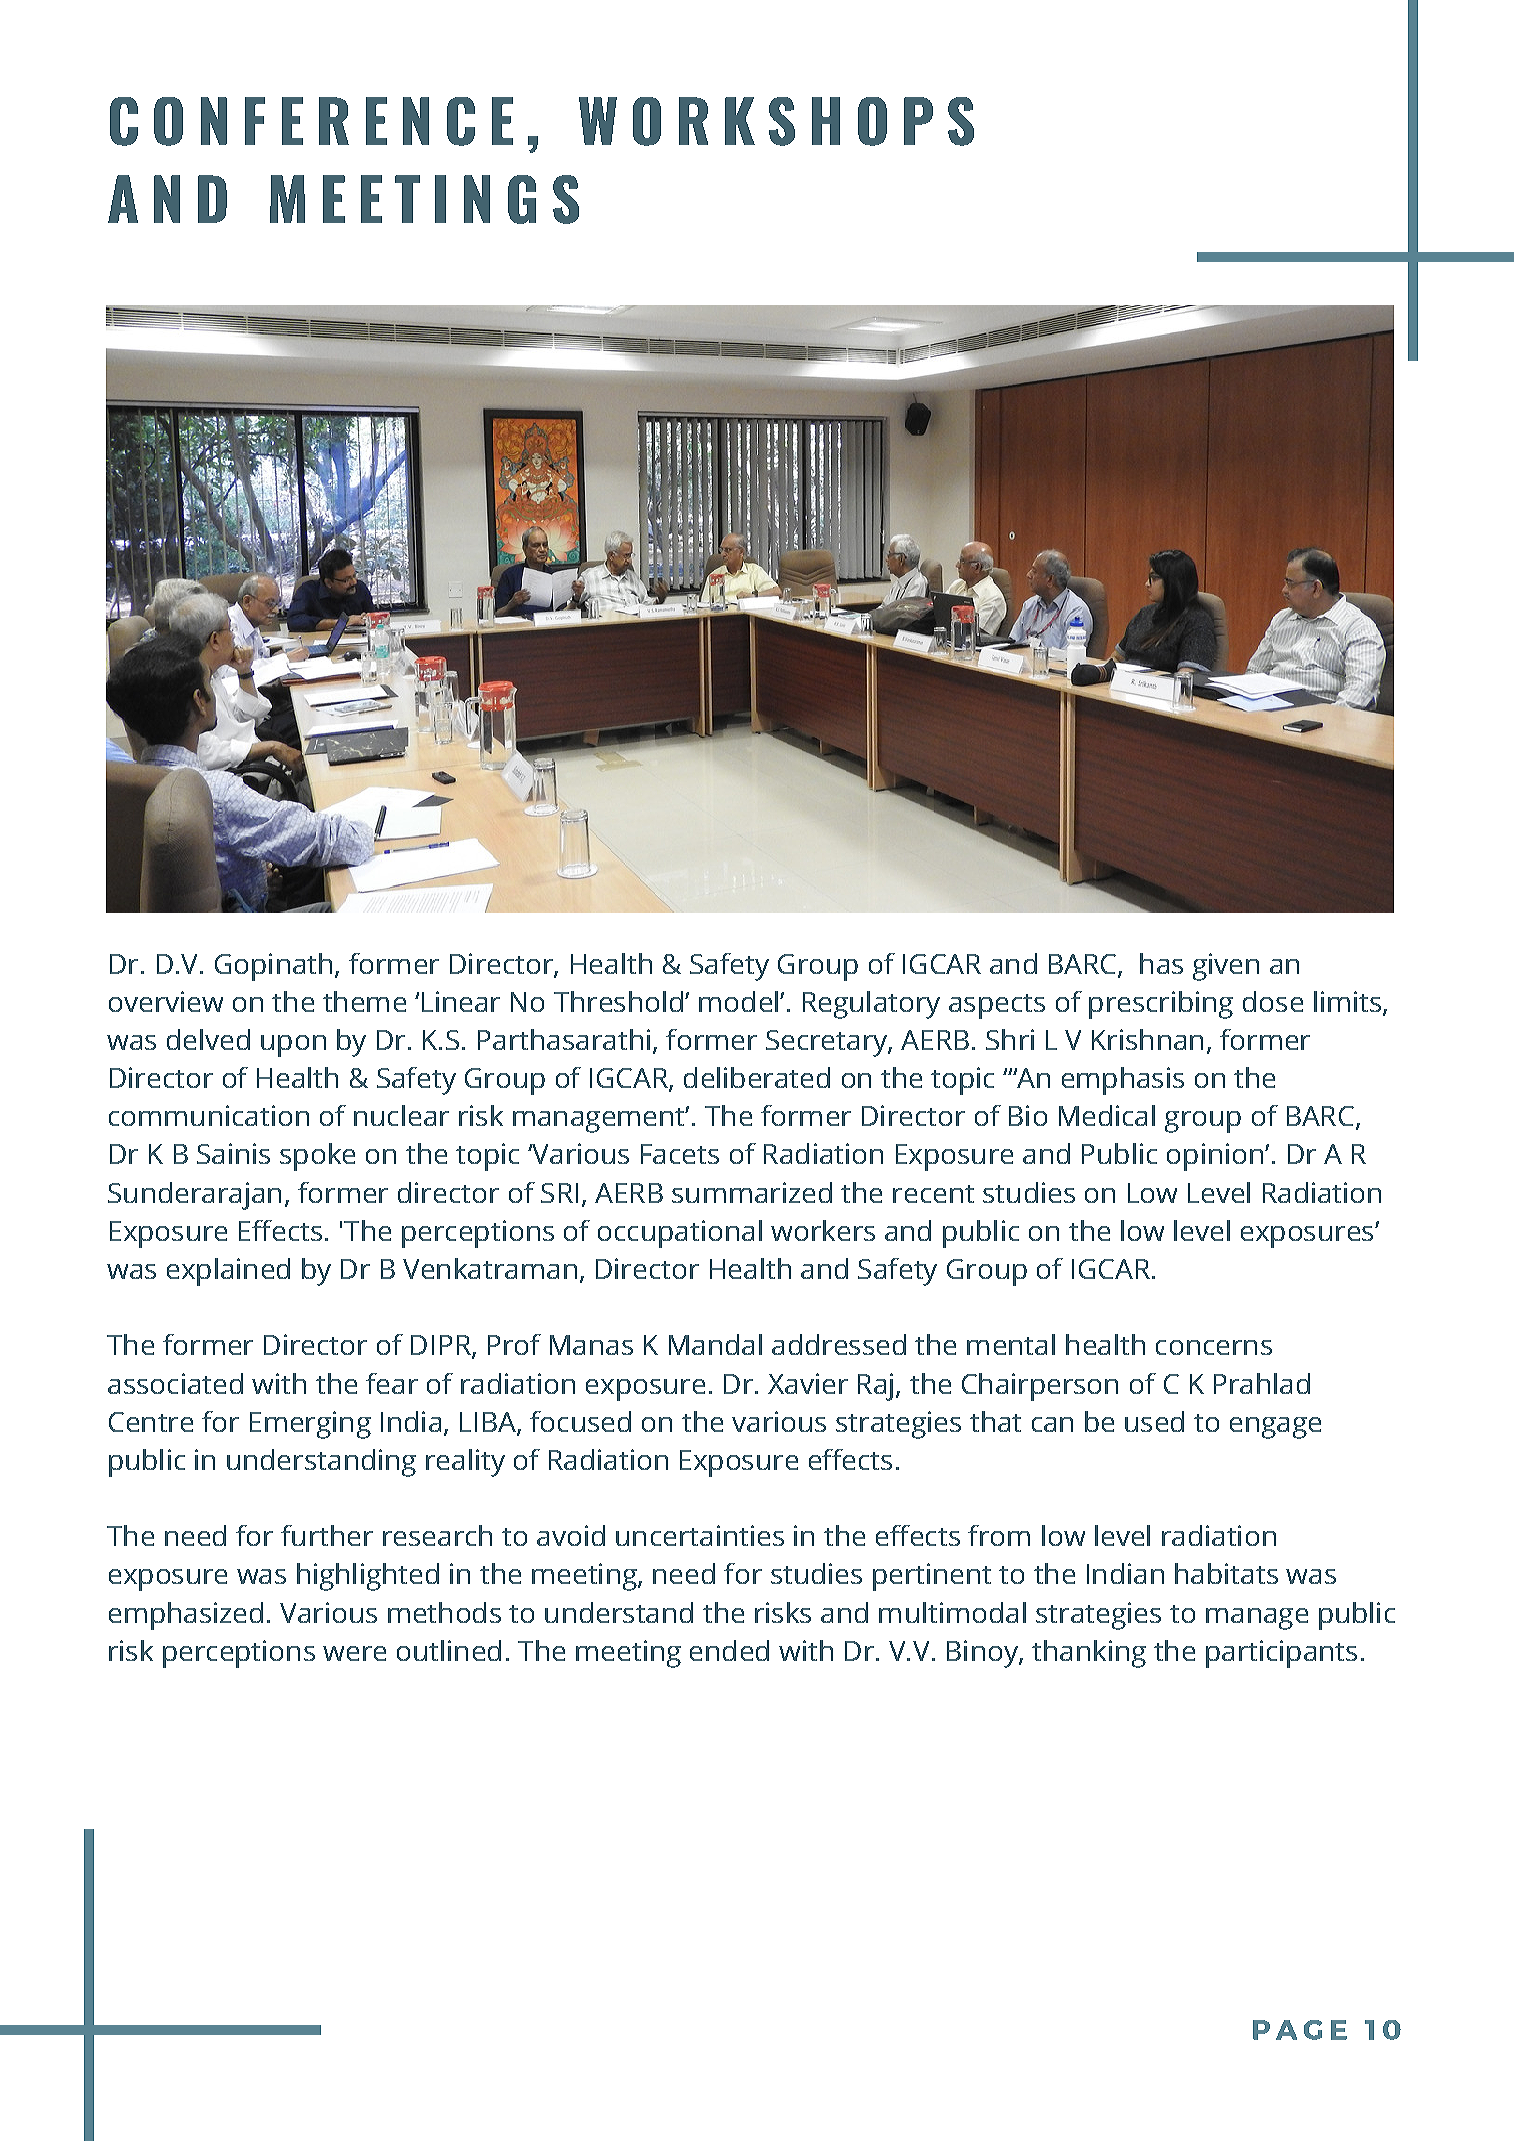  Describe the element at coordinates (364, 1001) in the screenshot. I see `theme` at that location.
